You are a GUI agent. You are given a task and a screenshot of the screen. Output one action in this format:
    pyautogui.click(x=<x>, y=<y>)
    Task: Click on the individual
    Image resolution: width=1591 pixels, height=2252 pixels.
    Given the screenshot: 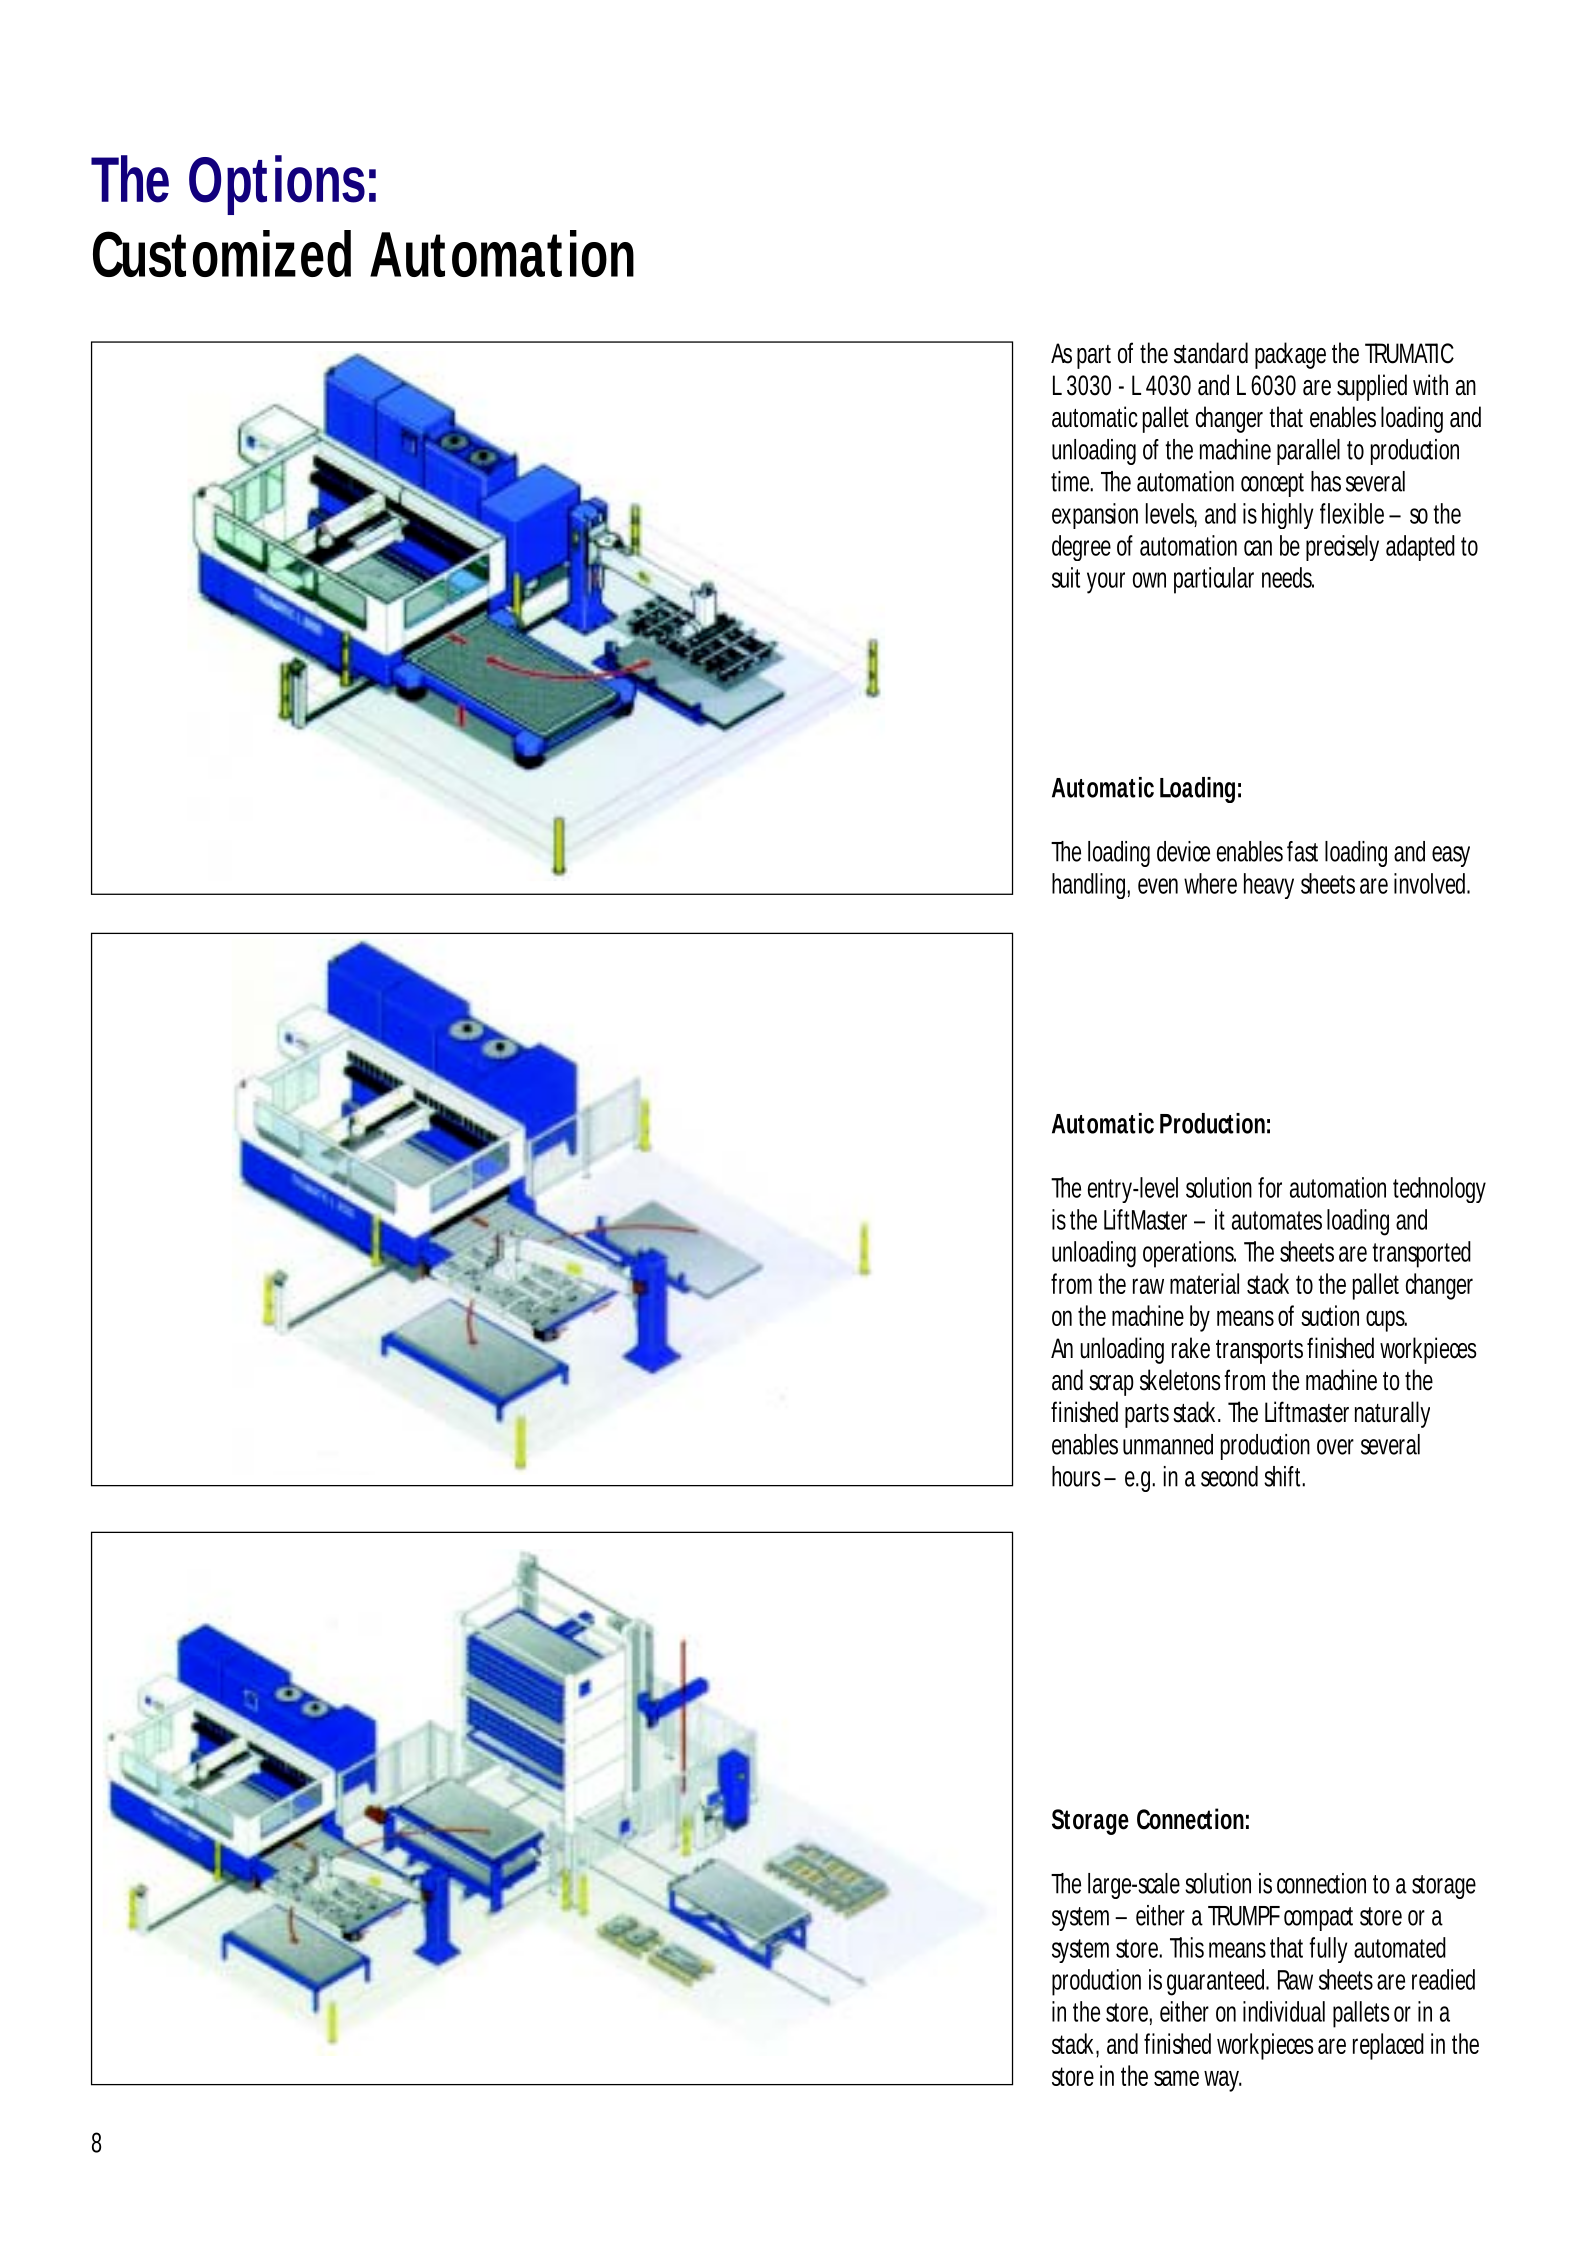 What is the action you would take?
    pyautogui.click(x=1284, y=2011)
